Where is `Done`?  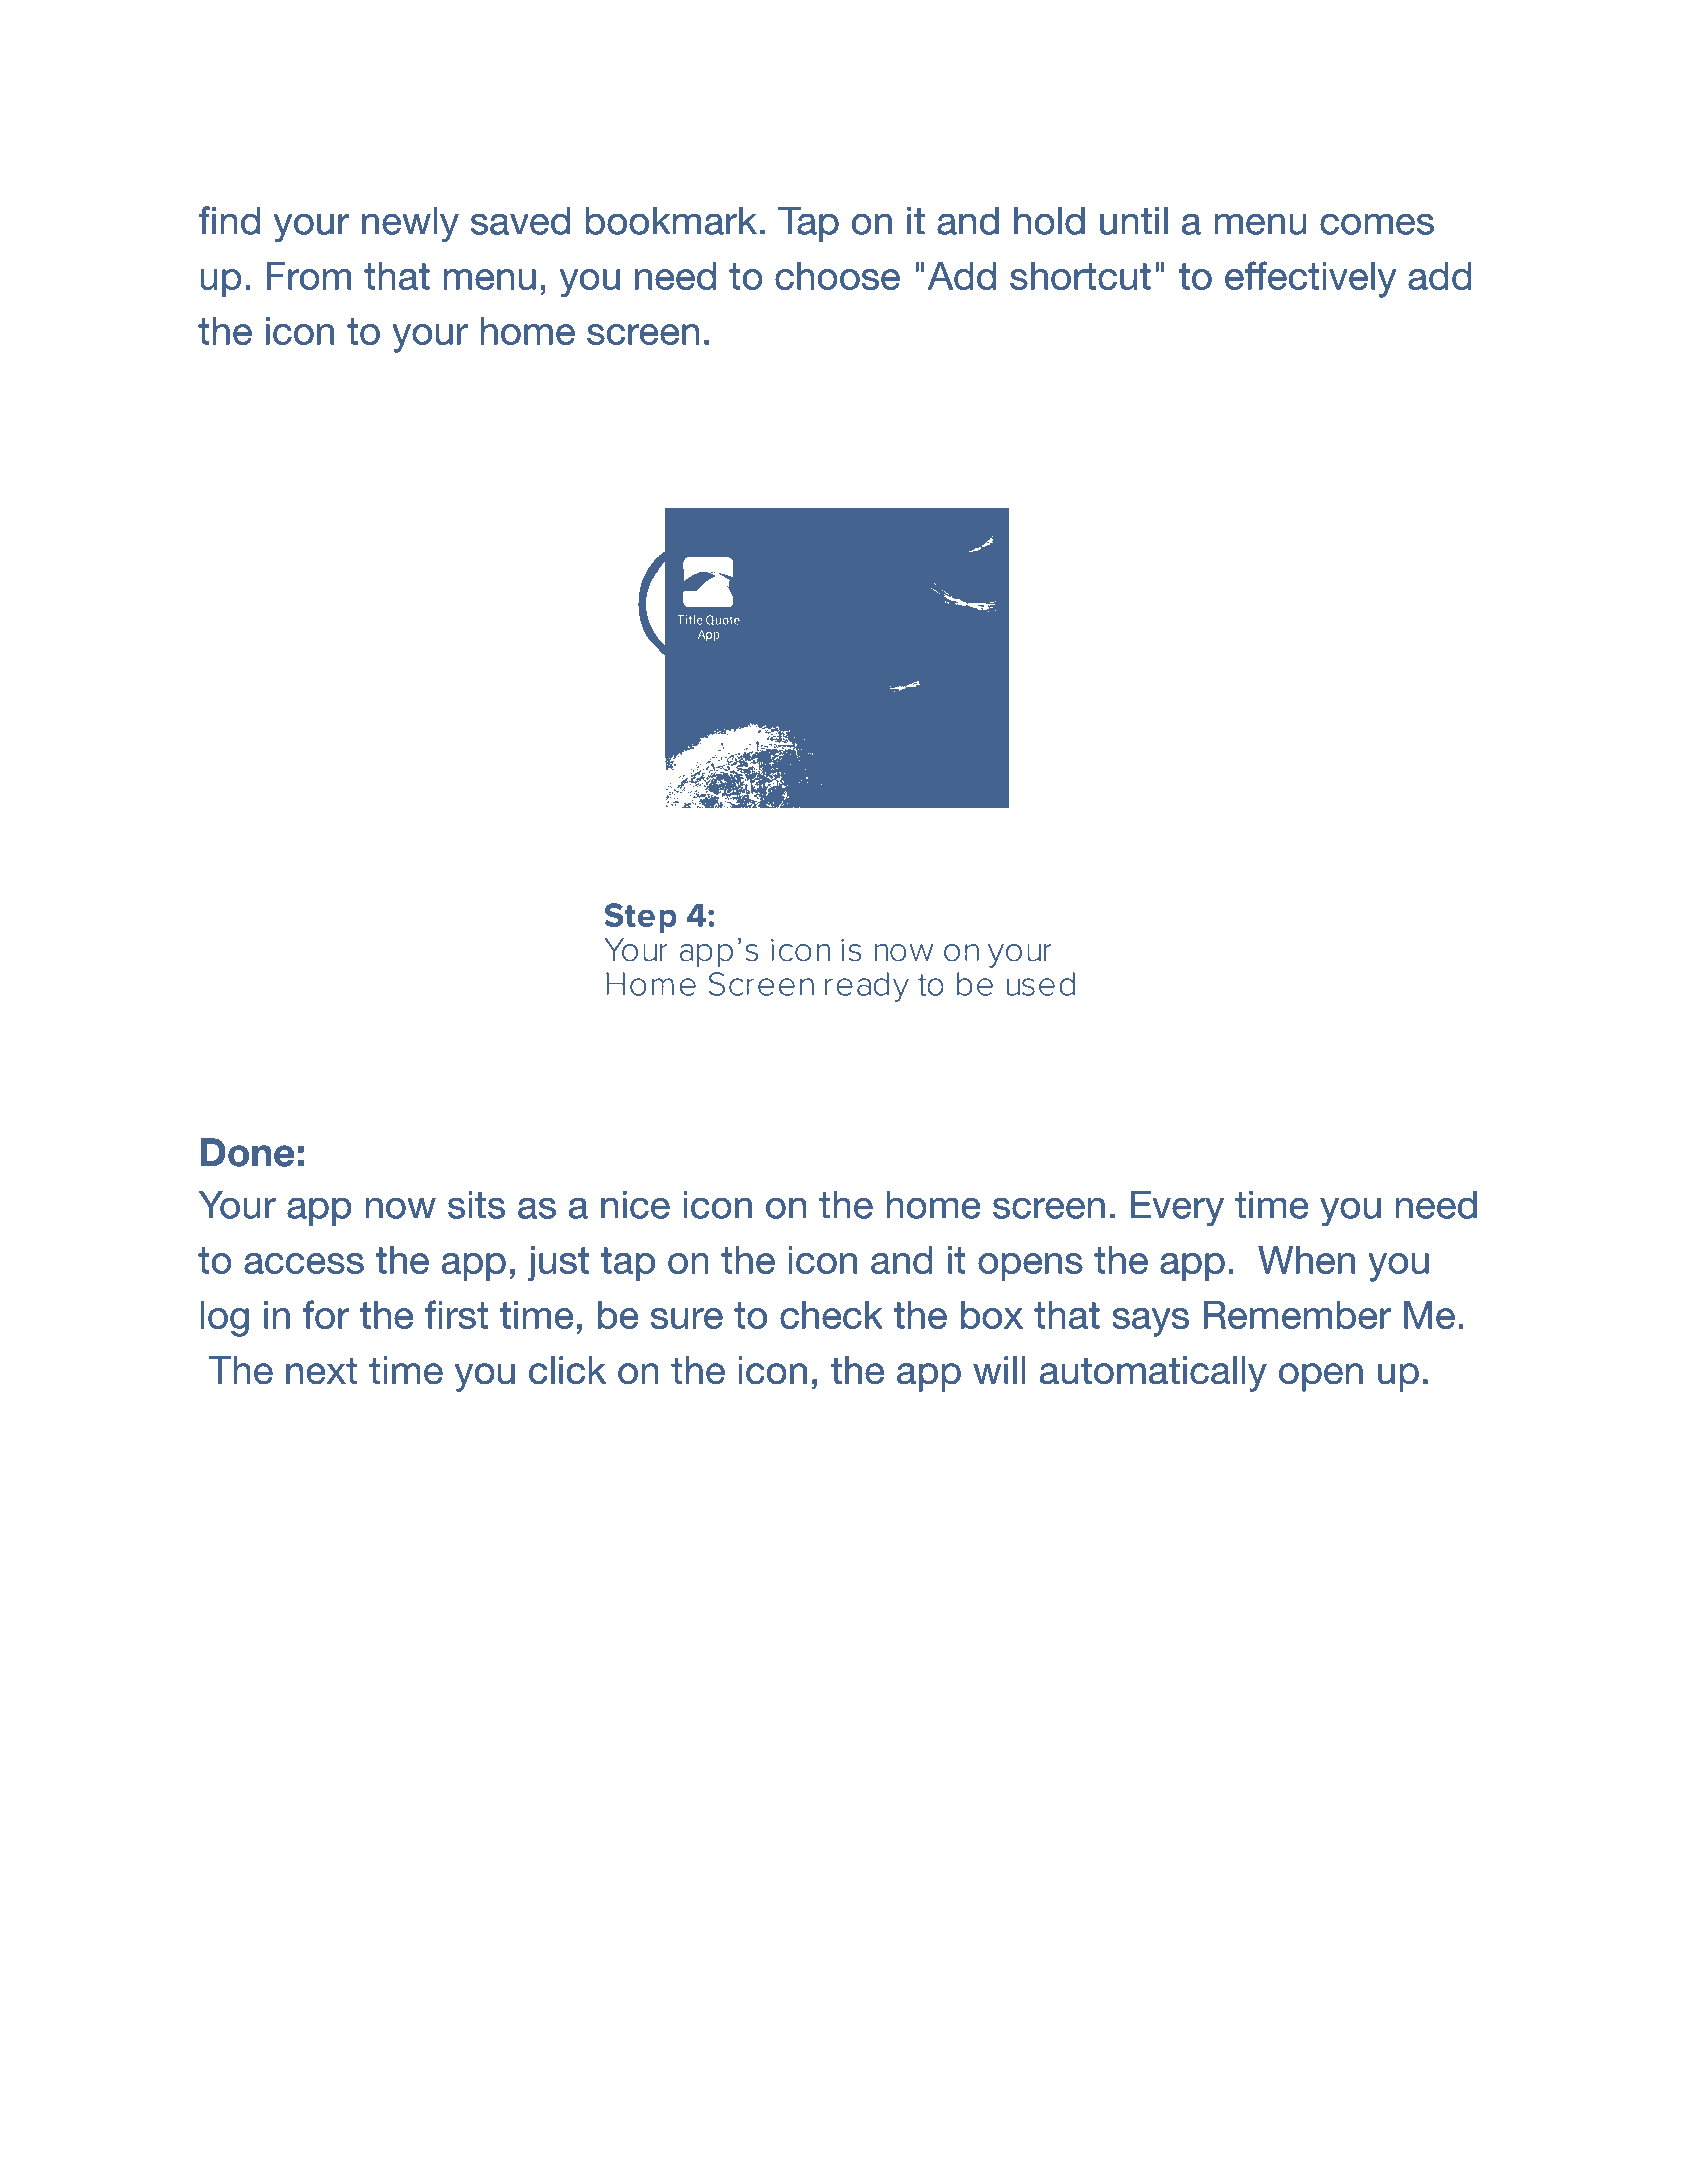 Done is located at coordinates (248, 1152).
